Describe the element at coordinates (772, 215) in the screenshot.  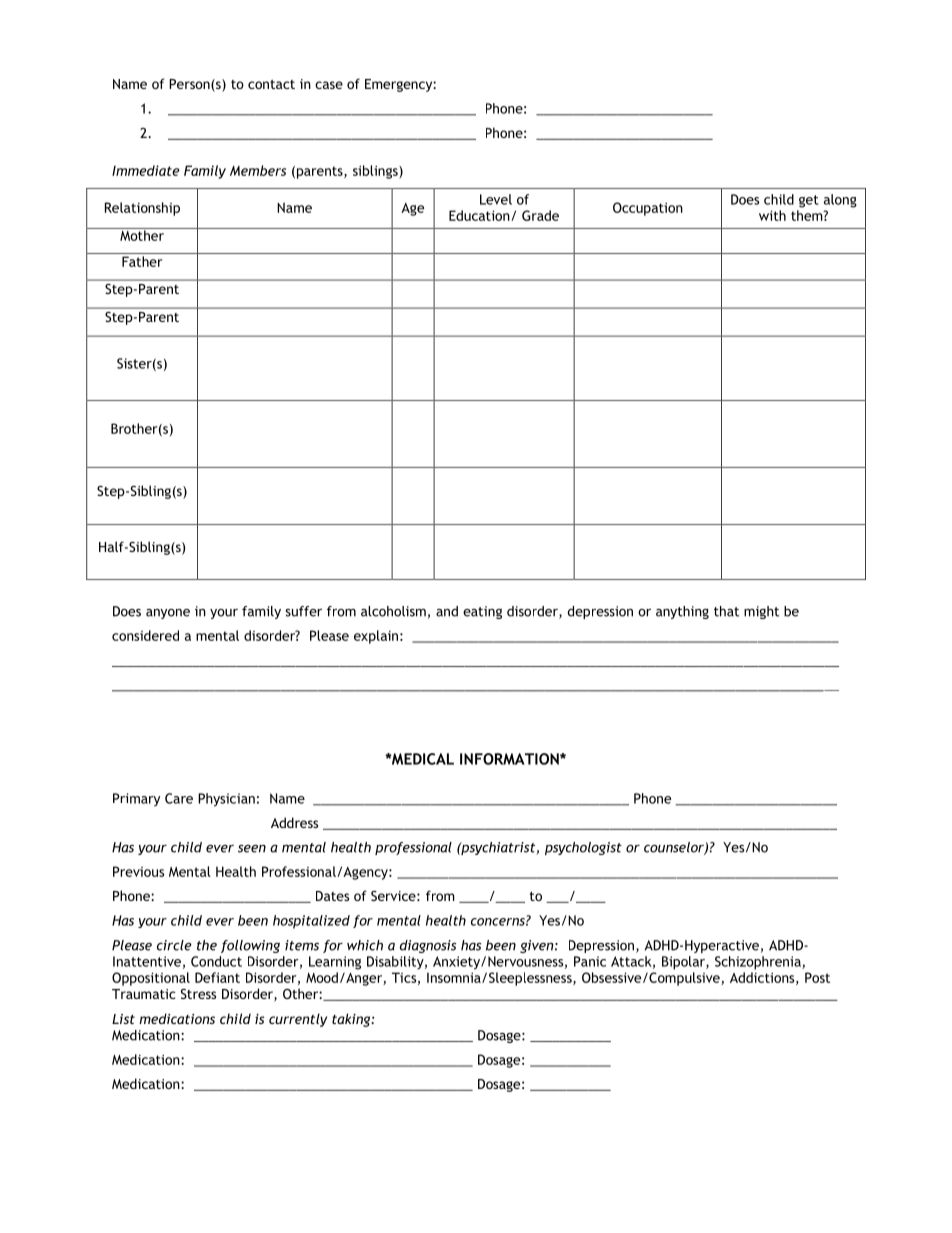
I see `with` at that location.
